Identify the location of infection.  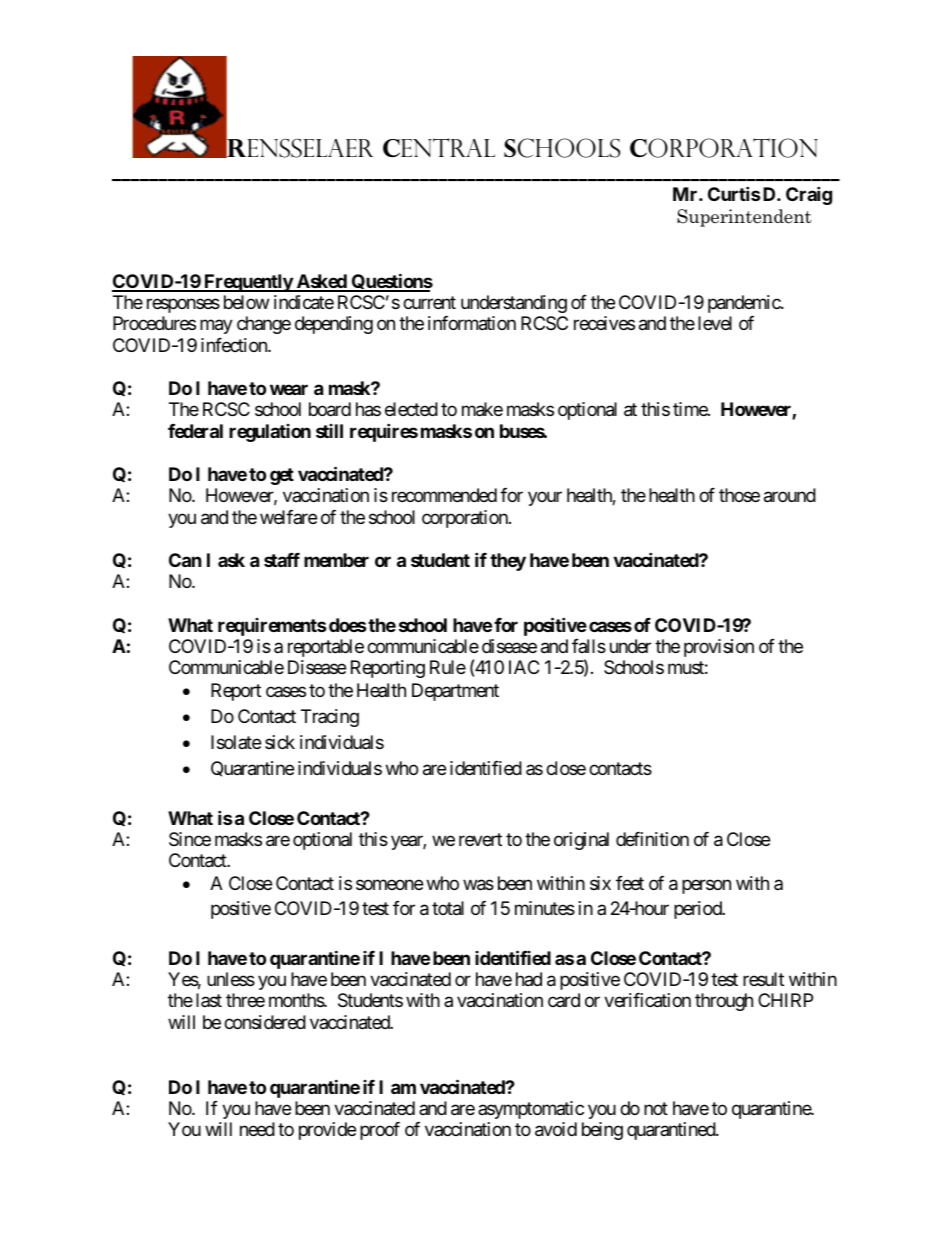
(235, 345).
